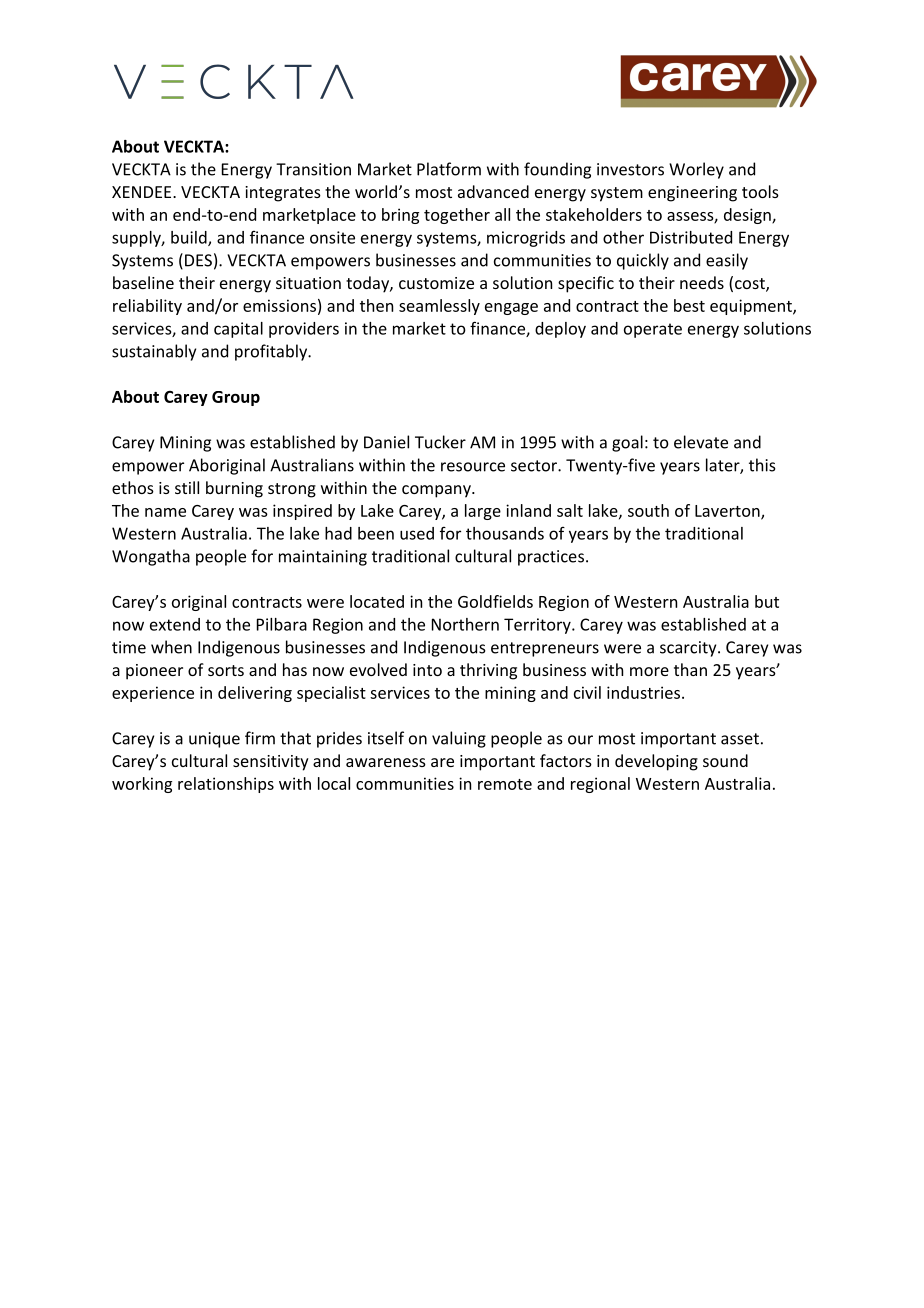  What do you see at coordinates (459, 739) in the screenshot?
I see `valuing` at bounding box center [459, 739].
